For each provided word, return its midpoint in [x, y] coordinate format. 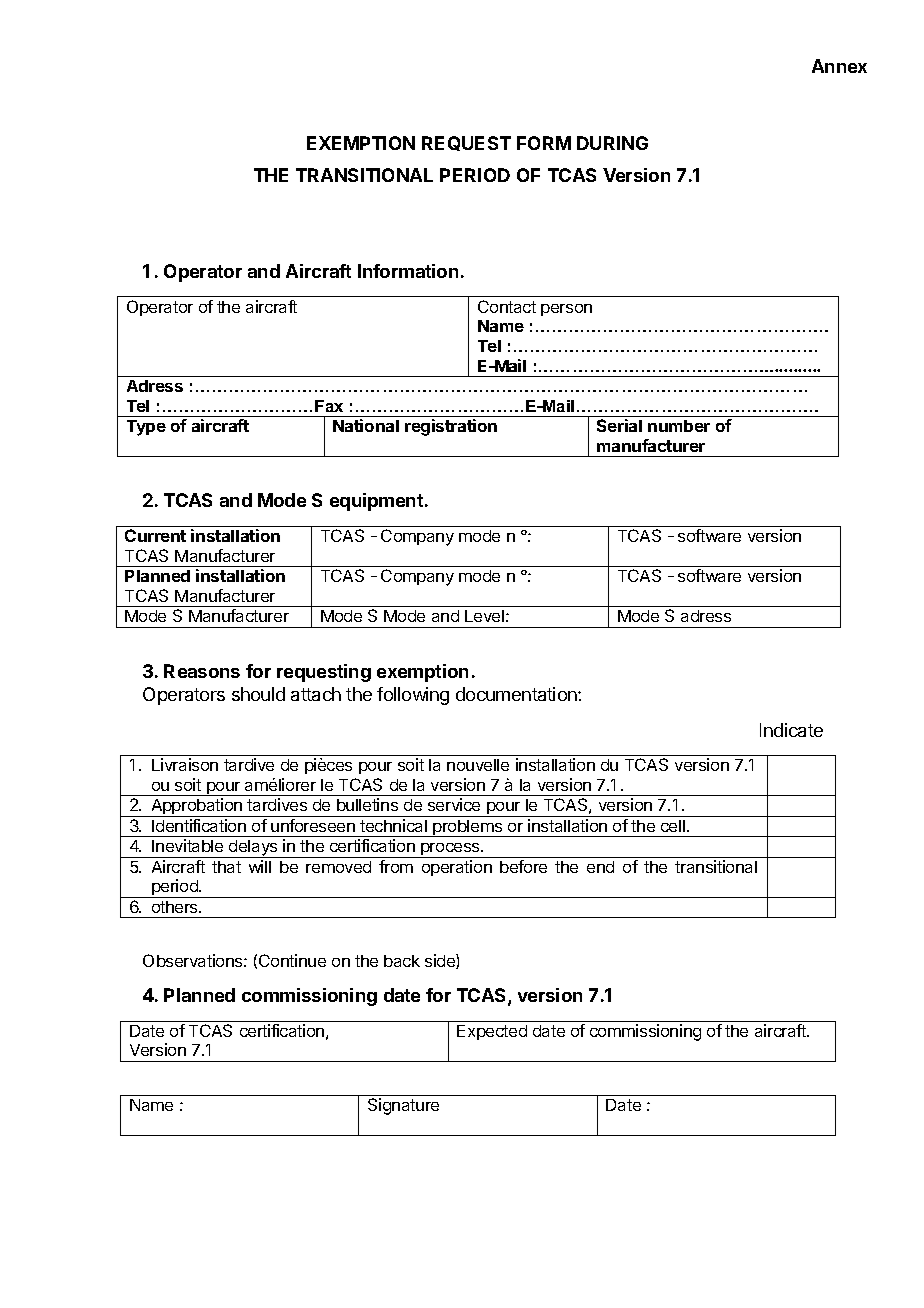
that [226, 867]
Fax [329, 406]
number [679, 426]
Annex [839, 66]
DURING [612, 143]
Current [155, 535]
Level [484, 616]
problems [468, 828]
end [600, 867]
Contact [507, 306]
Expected [492, 1032]
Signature [403, 1106]
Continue [292, 960]
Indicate [791, 730]
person [566, 310]
